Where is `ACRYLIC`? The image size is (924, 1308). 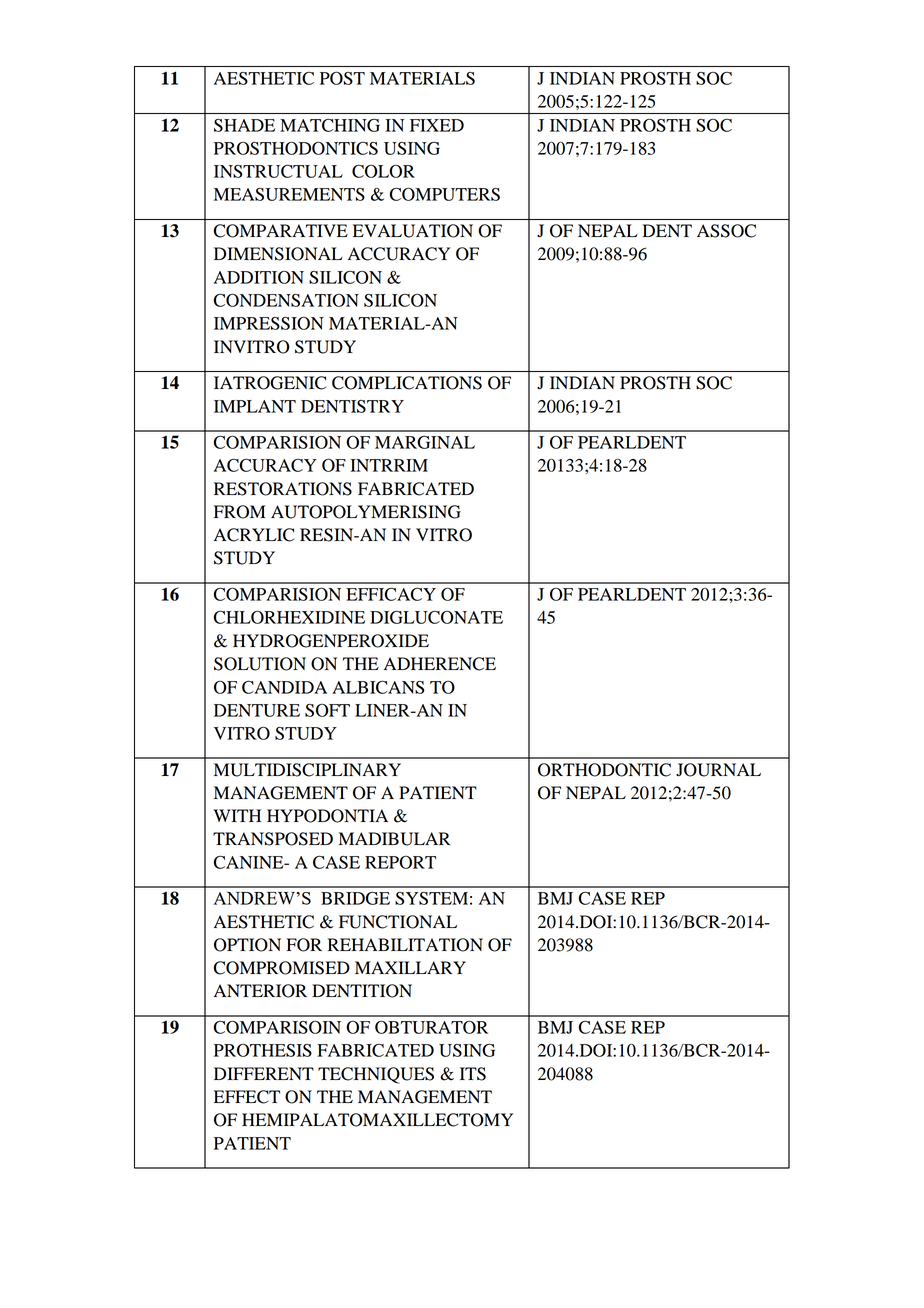
ACRYLIC is located at coordinates (254, 535).
